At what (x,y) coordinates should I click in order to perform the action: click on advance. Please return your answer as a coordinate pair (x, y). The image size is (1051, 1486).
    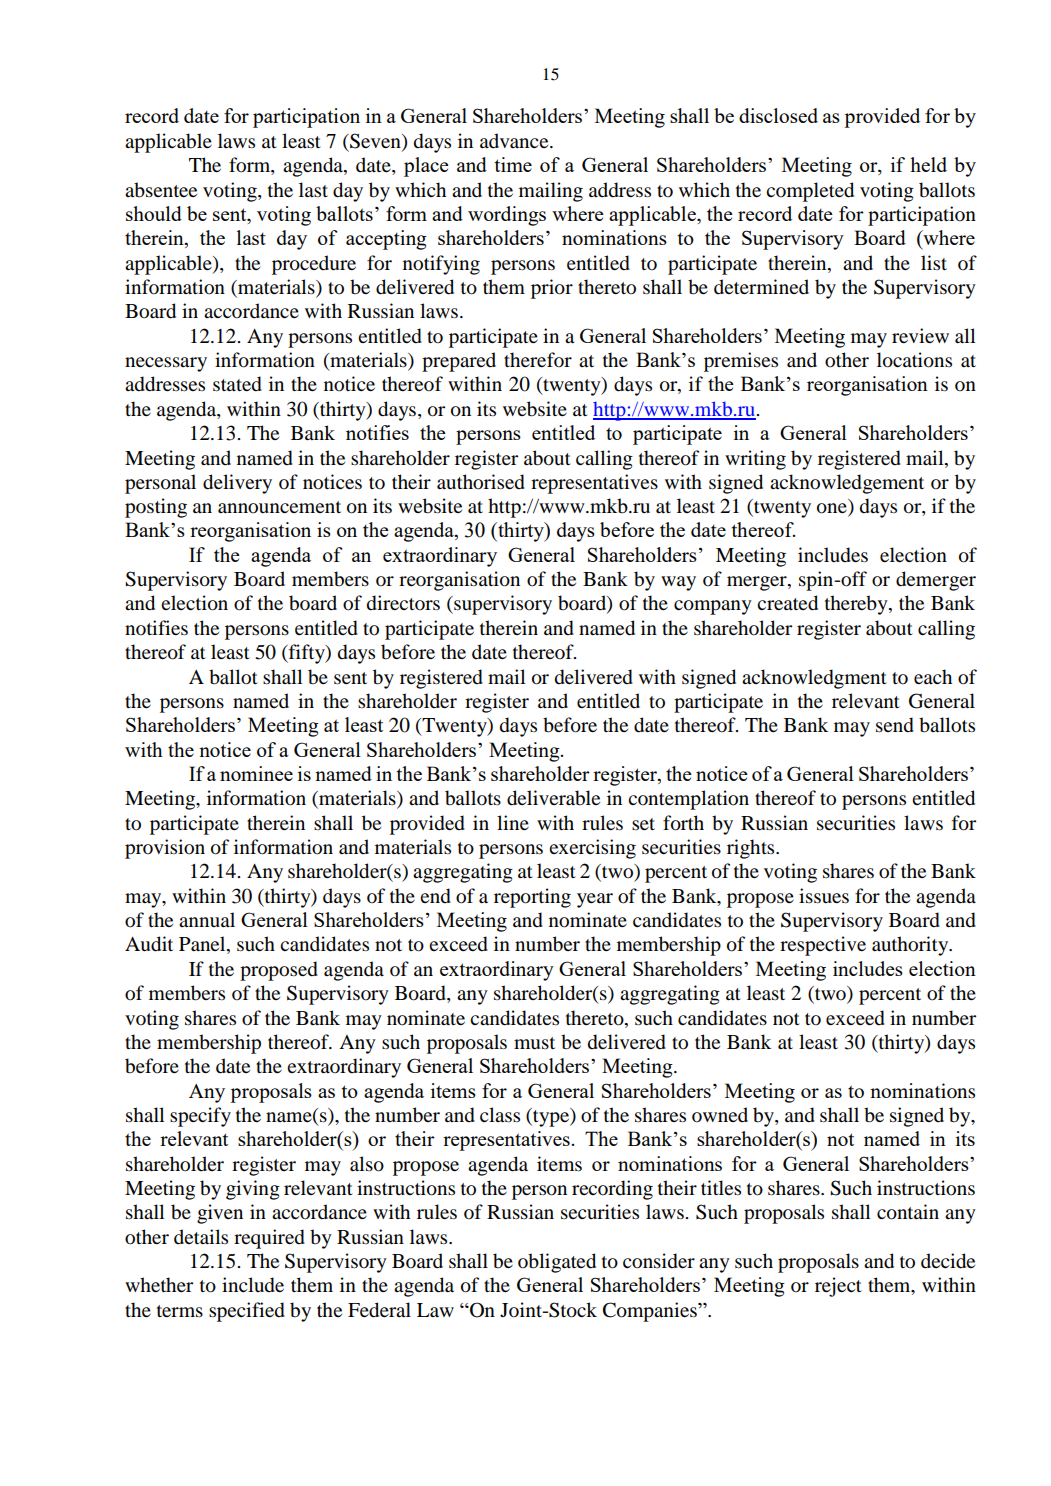
    Looking at the image, I should click on (515, 140).
